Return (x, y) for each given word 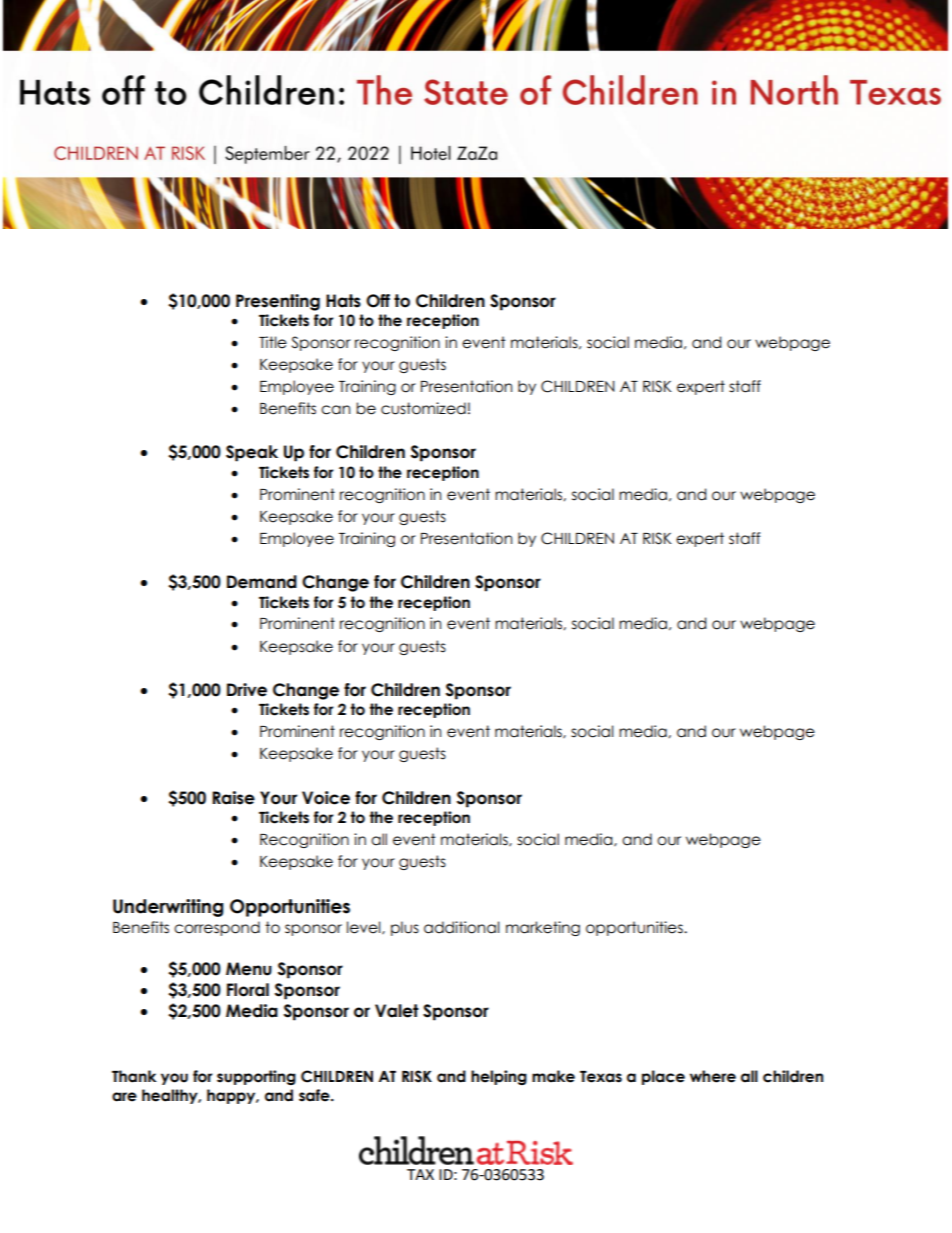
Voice (326, 798)
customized (423, 408)
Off (378, 301)
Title (273, 342)
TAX (420, 1174)
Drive (247, 690)
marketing (543, 928)
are (124, 1097)
